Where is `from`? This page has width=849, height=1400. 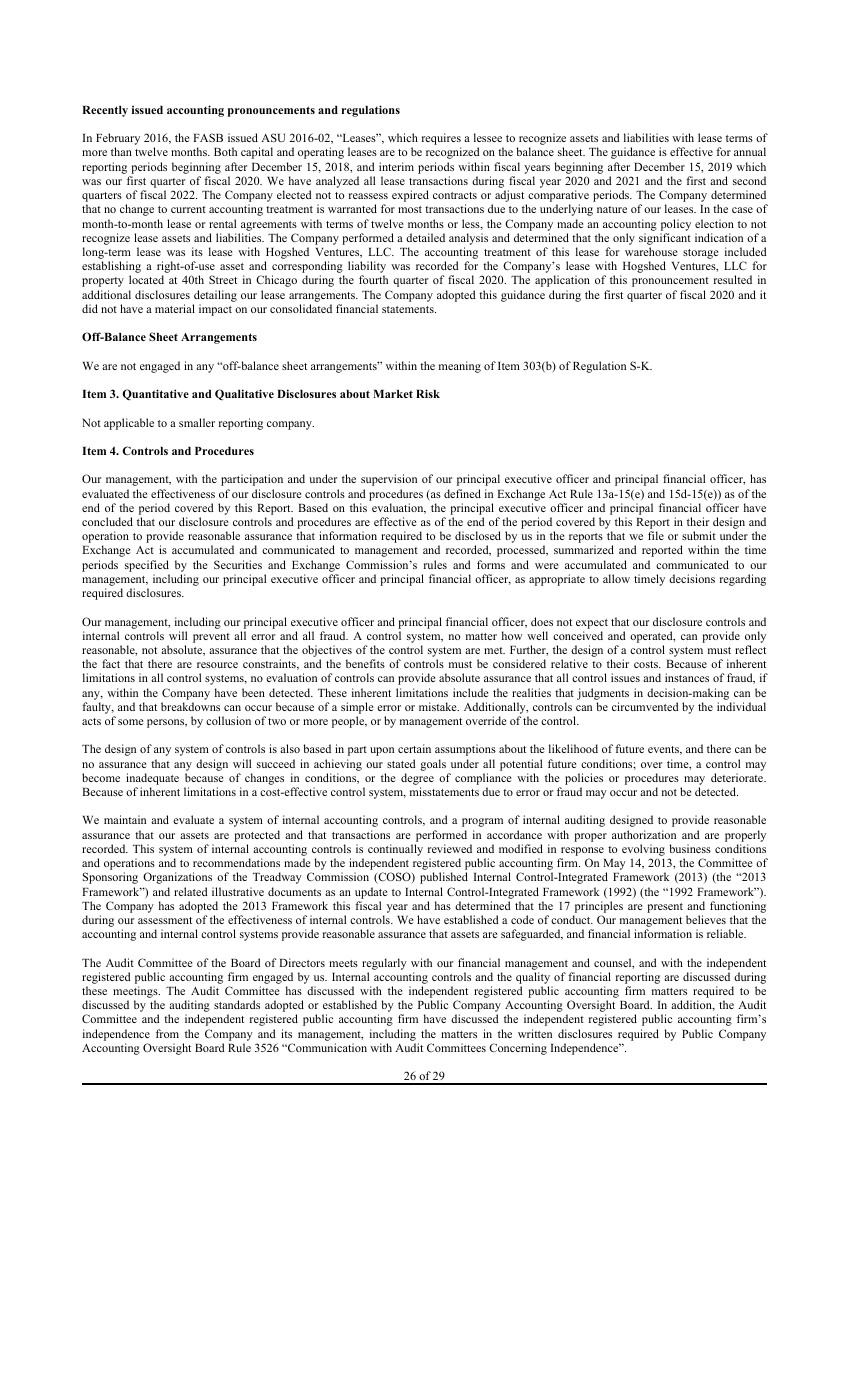
from is located at coordinates (167, 1033).
